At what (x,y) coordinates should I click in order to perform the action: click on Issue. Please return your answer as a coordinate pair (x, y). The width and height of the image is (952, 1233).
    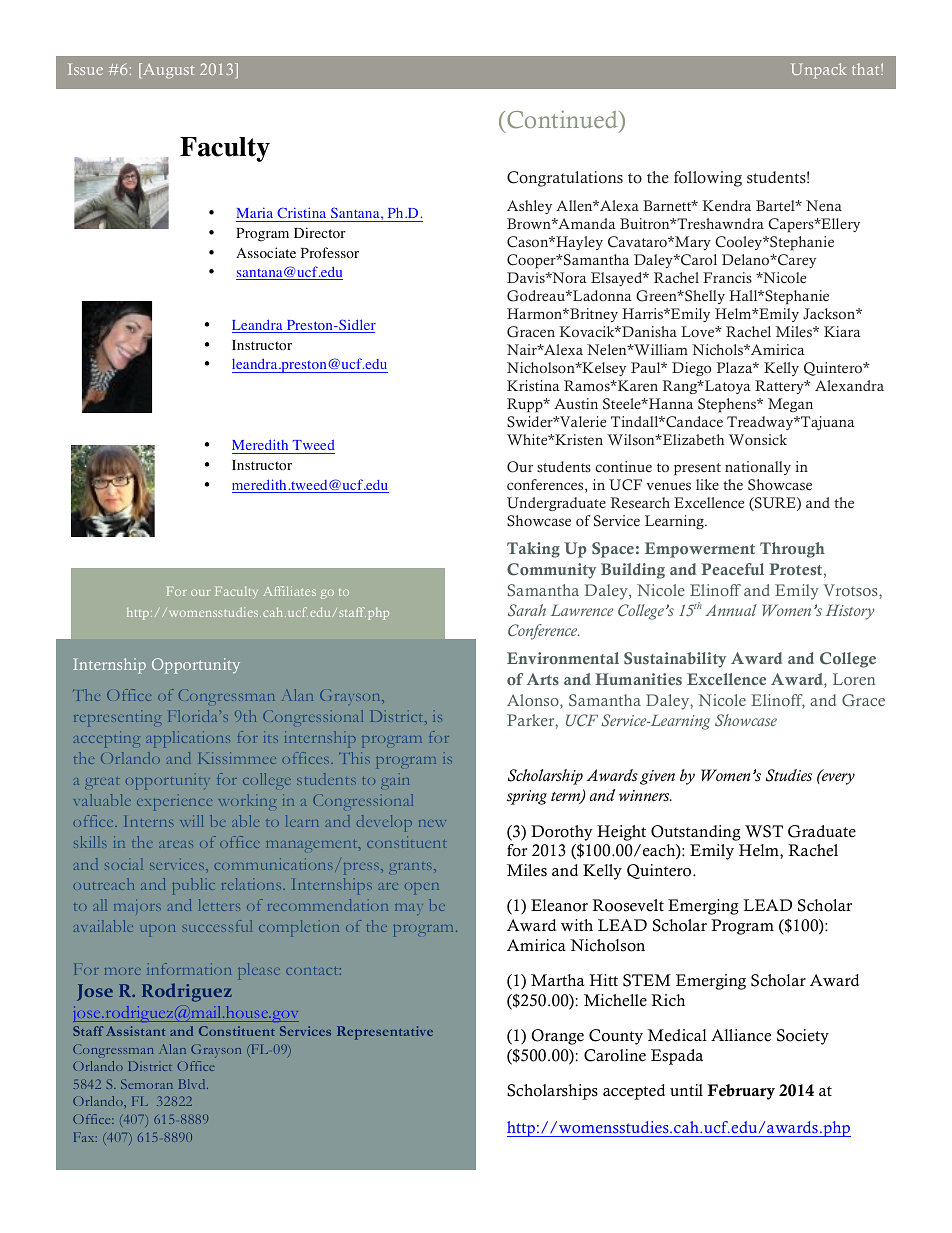
    Looking at the image, I should click on (85, 69).
